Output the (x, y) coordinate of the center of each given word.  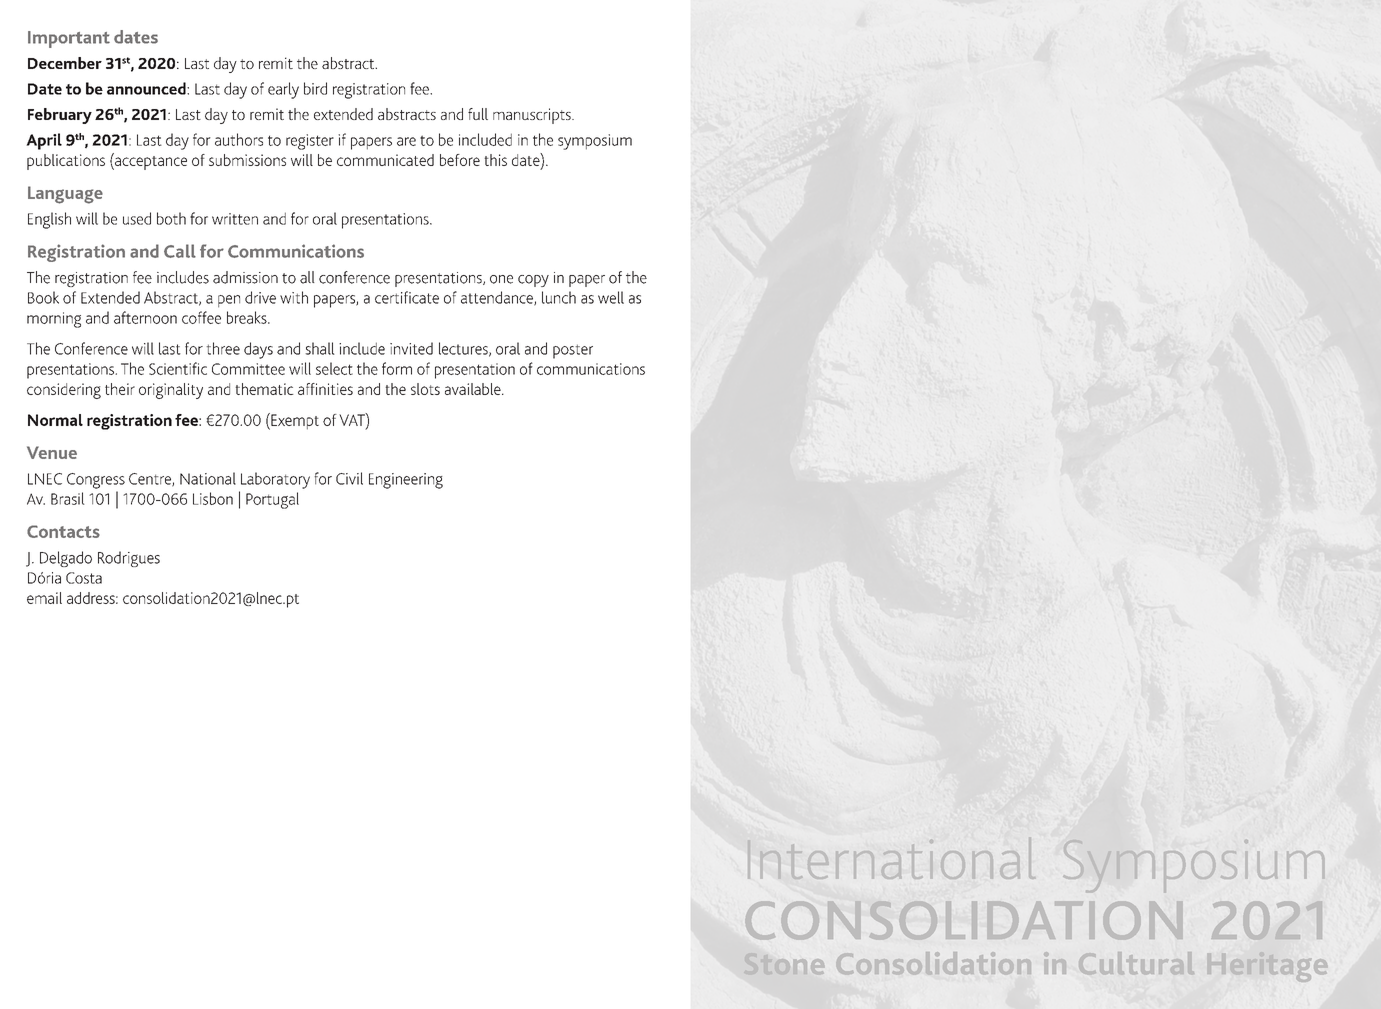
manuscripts (533, 116)
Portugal (272, 500)
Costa (84, 578)
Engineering (406, 481)
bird (315, 88)
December (65, 63)
